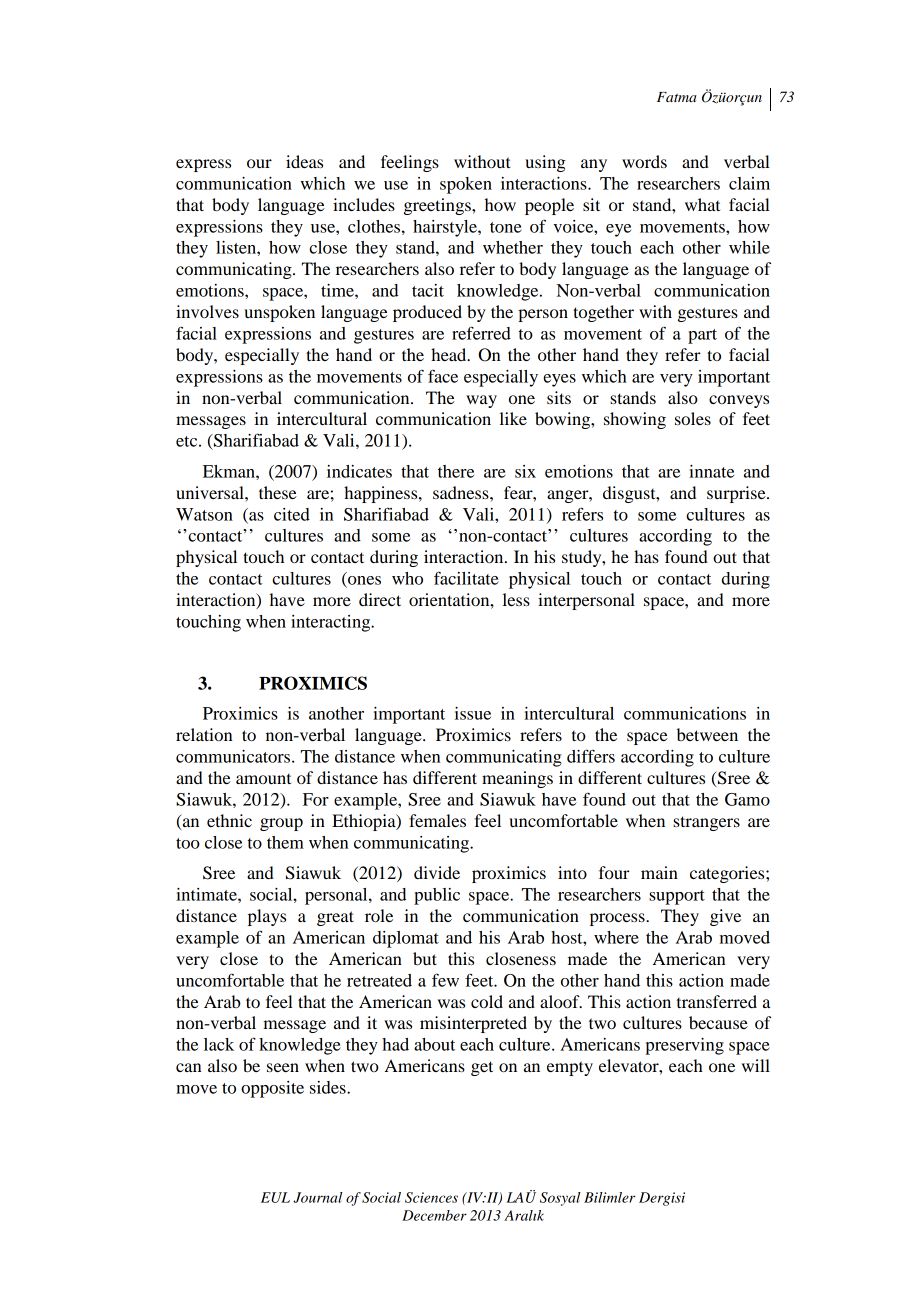 Image resolution: width=924 pixels, height=1308 pixels. What do you see at coordinates (318, 1197) in the page?
I see `Journal` at bounding box center [318, 1197].
